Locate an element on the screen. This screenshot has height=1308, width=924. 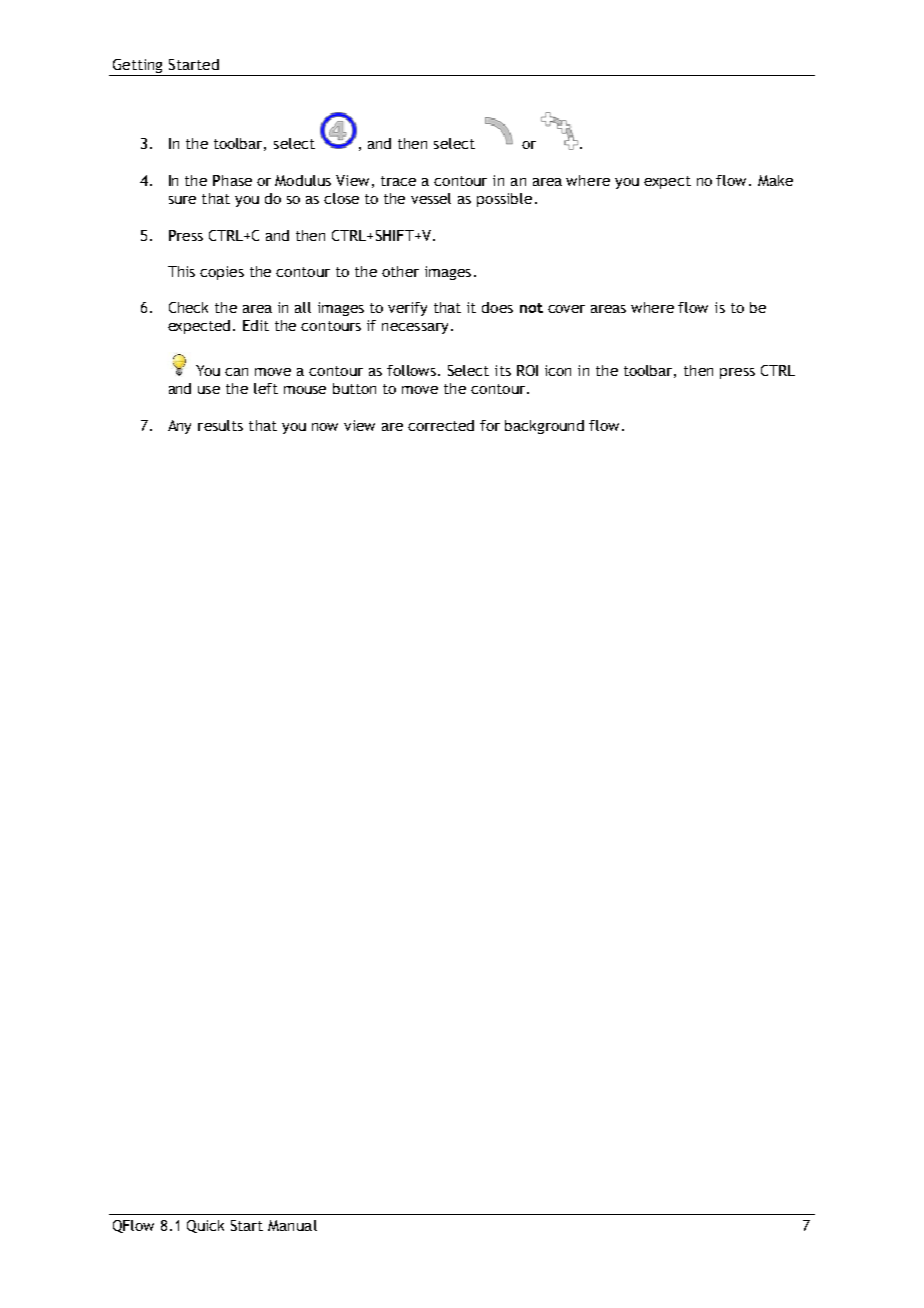
Getting is located at coordinates (137, 66).
